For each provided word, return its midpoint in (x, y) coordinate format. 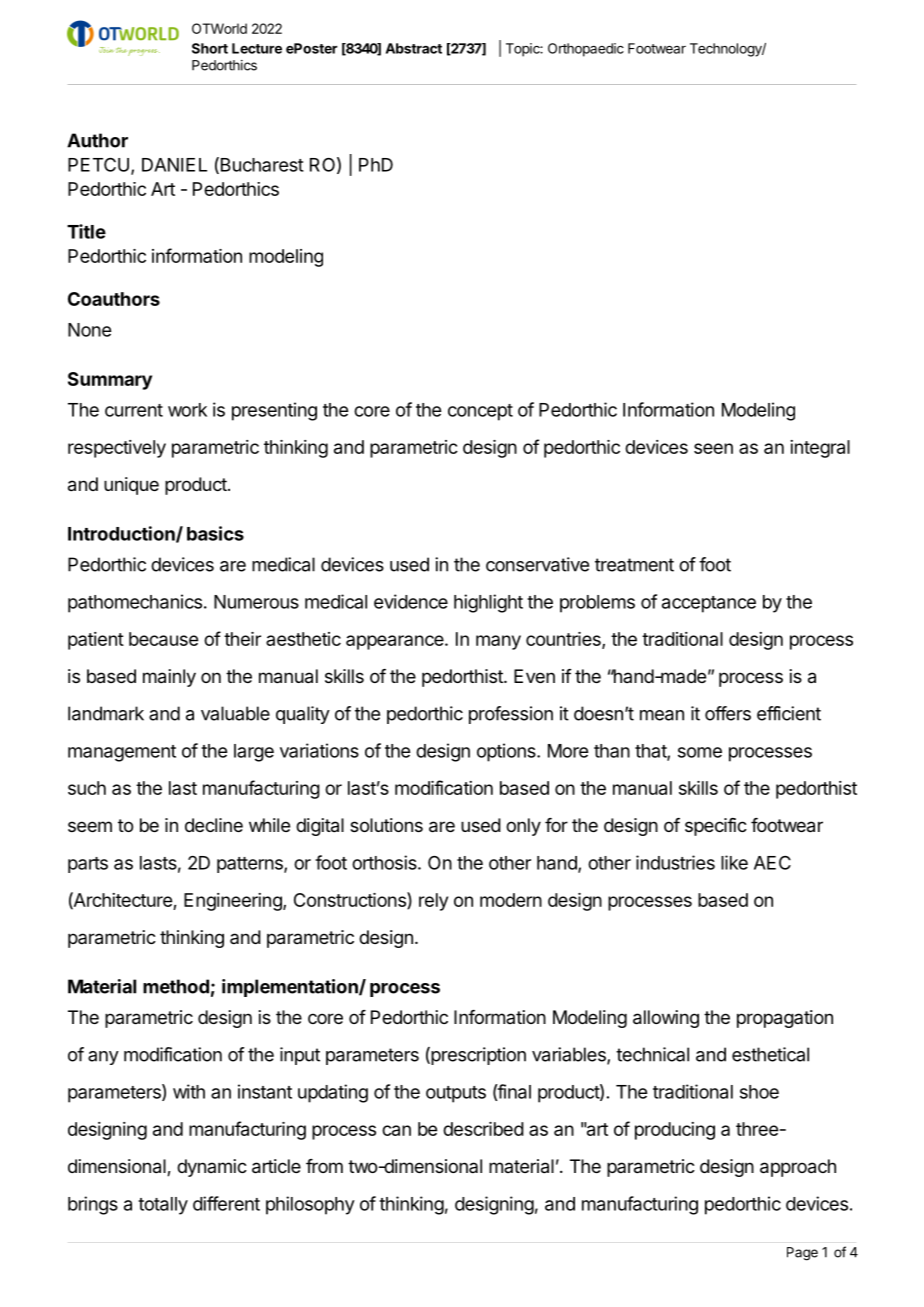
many (498, 642)
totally (163, 1206)
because (163, 639)
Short (210, 48)
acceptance (709, 604)
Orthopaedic (586, 50)
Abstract (414, 48)
